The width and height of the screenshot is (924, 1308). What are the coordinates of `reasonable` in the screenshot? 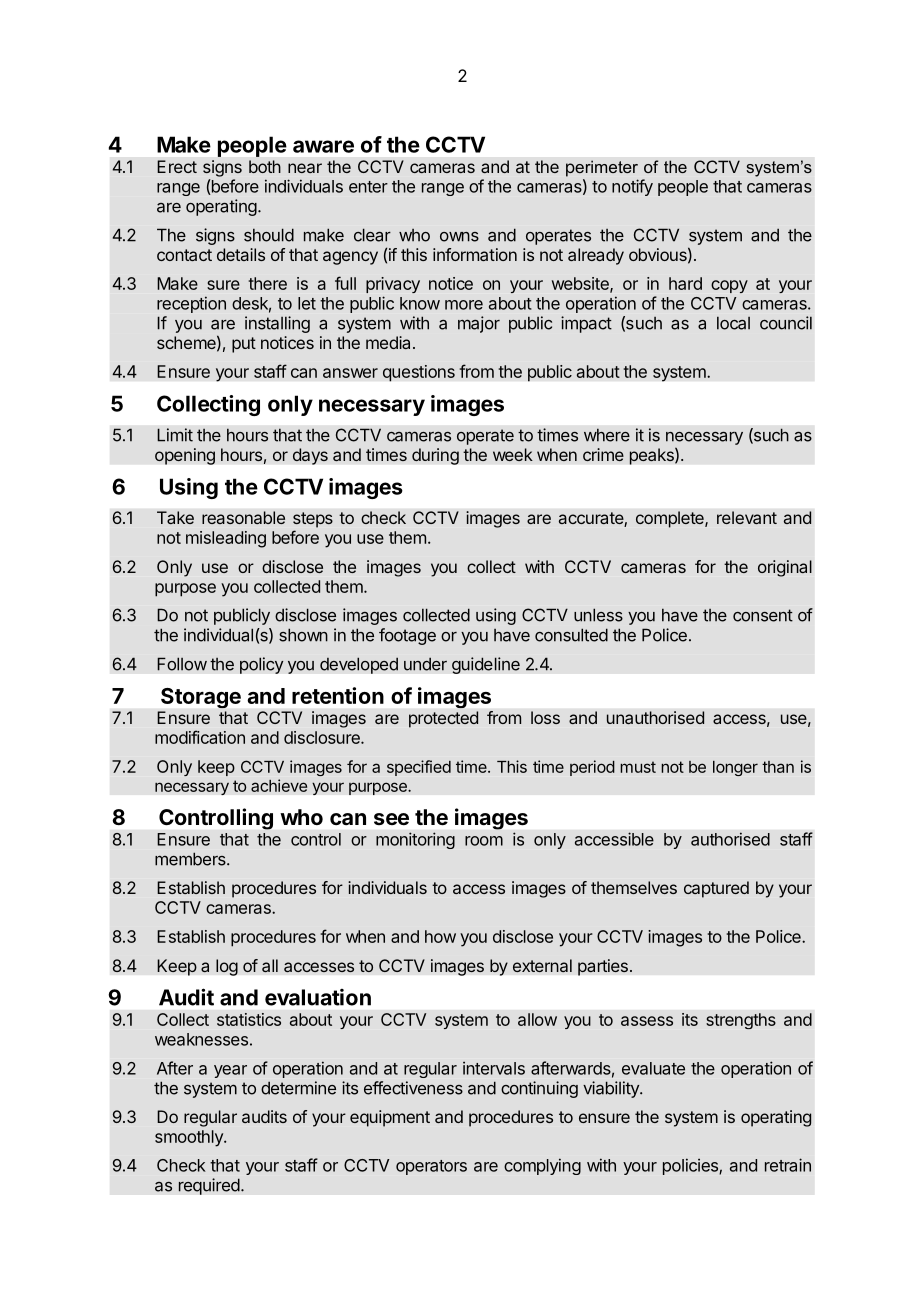 It's located at (243, 517).
